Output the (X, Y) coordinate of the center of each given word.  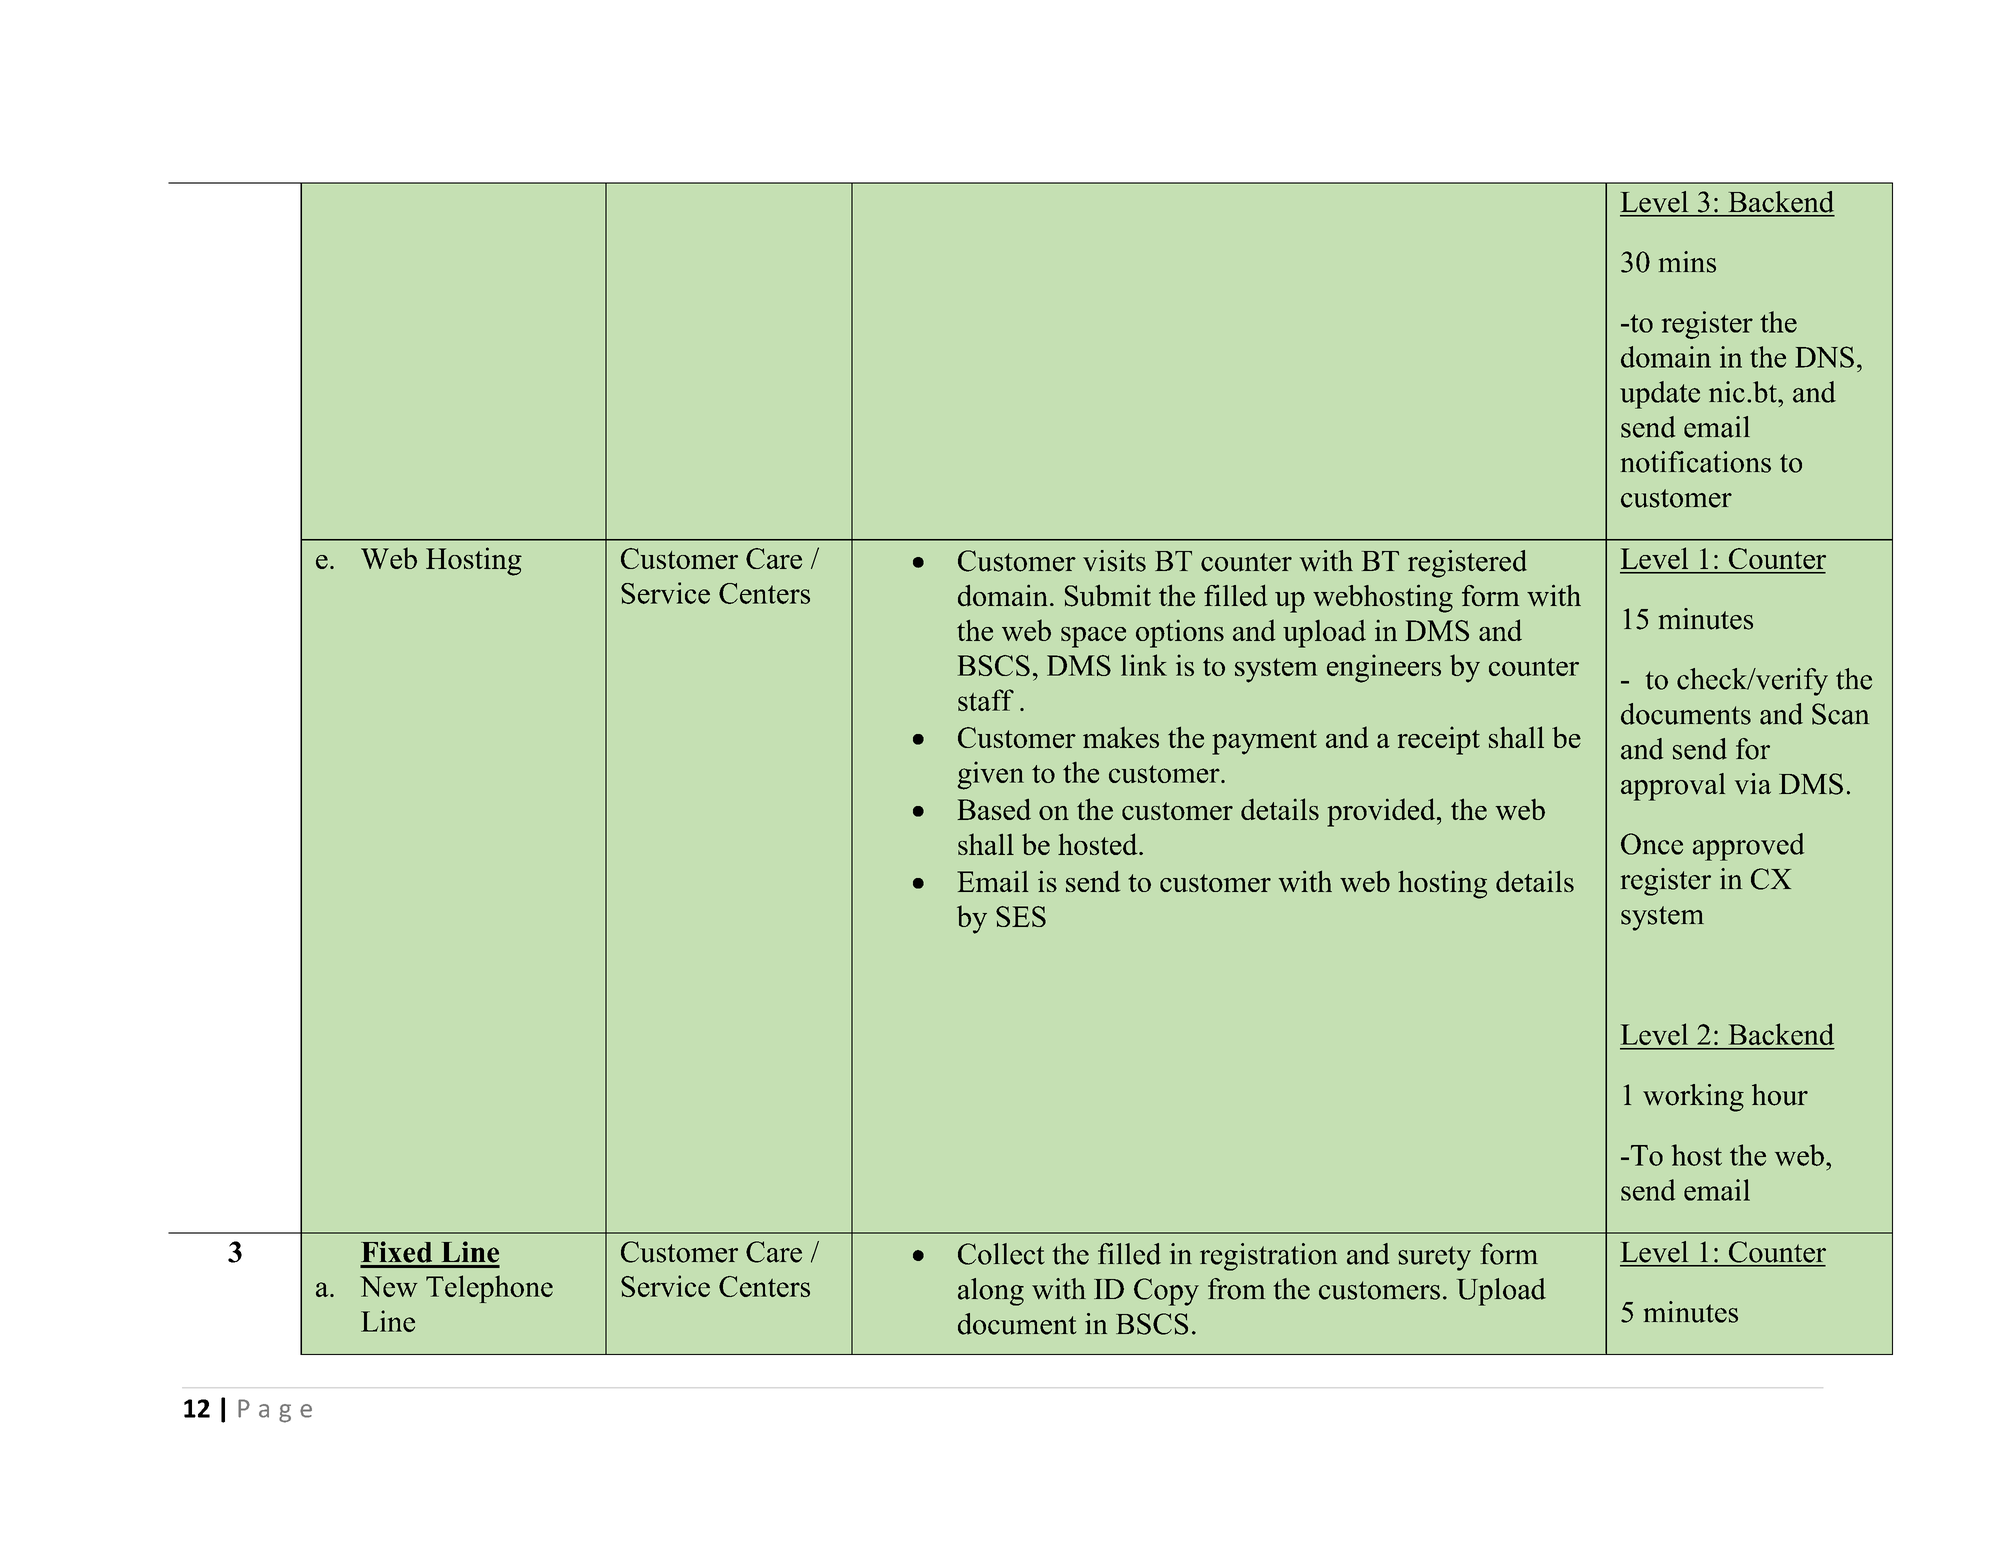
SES (1021, 916)
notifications (1696, 462)
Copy (1166, 1292)
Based (994, 809)
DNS (1824, 357)
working (1693, 1098)
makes (1121, 737)
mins (1687, 262)
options (1180, 633)
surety (1434, 1258)
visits (1114, 561)
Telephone (489, 1289)
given (990, 775)
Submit (1108, 595)
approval (1673, 787)
